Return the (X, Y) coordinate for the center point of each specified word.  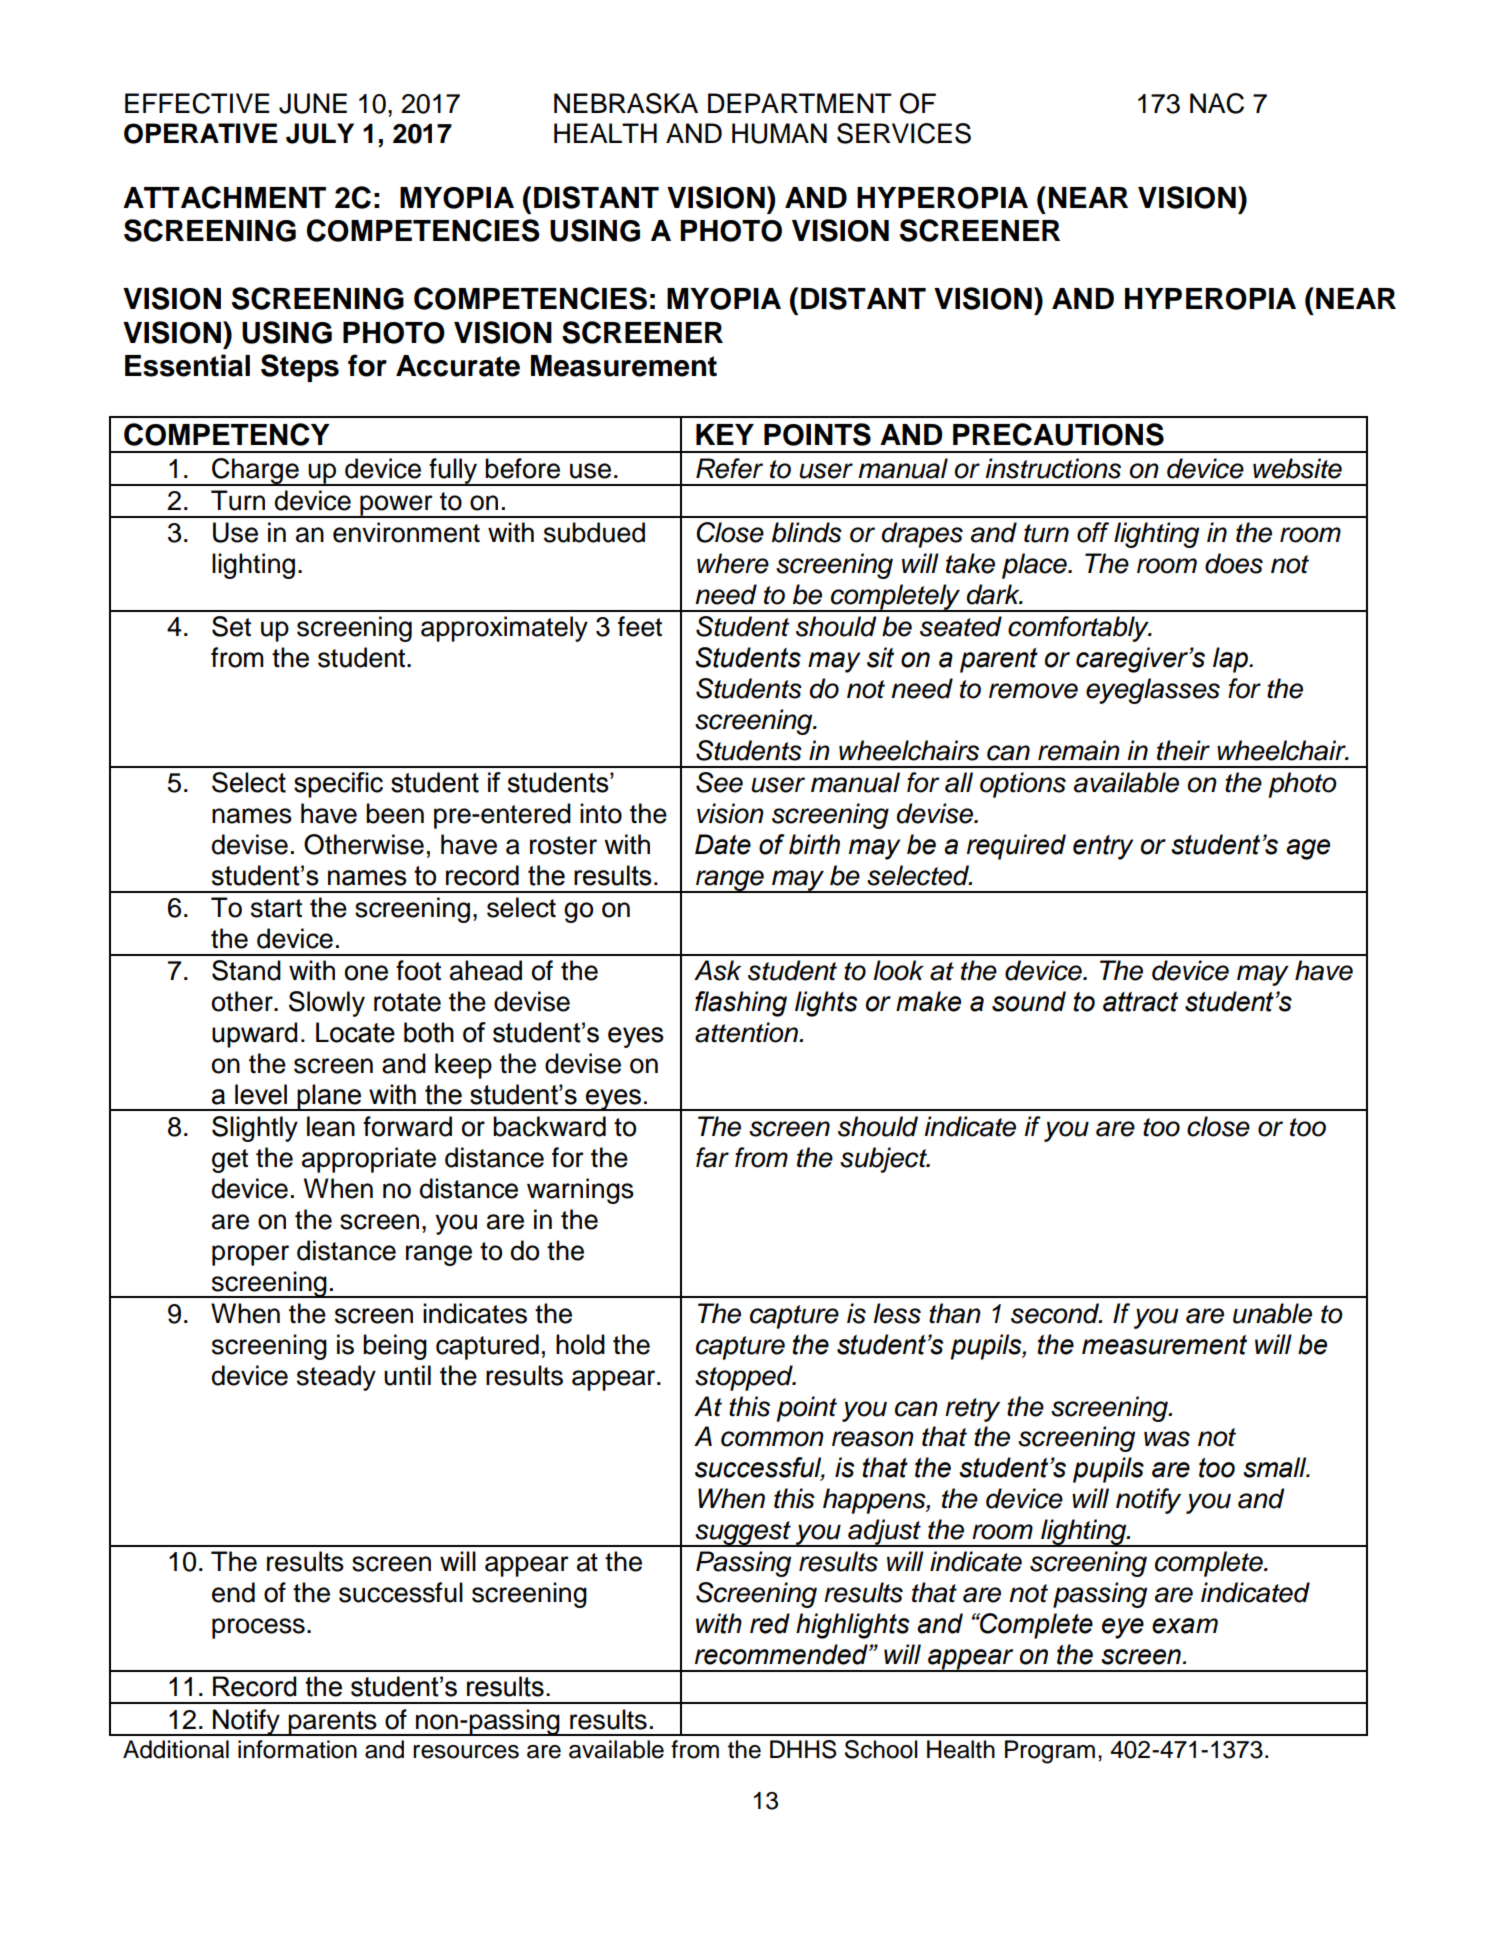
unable (1272, 1313)
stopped (745, 1378)
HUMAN (779, 133)
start (276, 908)
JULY (320, 133)
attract (1140, 1002)
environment (406, 532)
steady (336, 1378)
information (297, 1749)
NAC (1217, 103)
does (1234, 563)
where (733, 563)
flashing (741, 1004)
